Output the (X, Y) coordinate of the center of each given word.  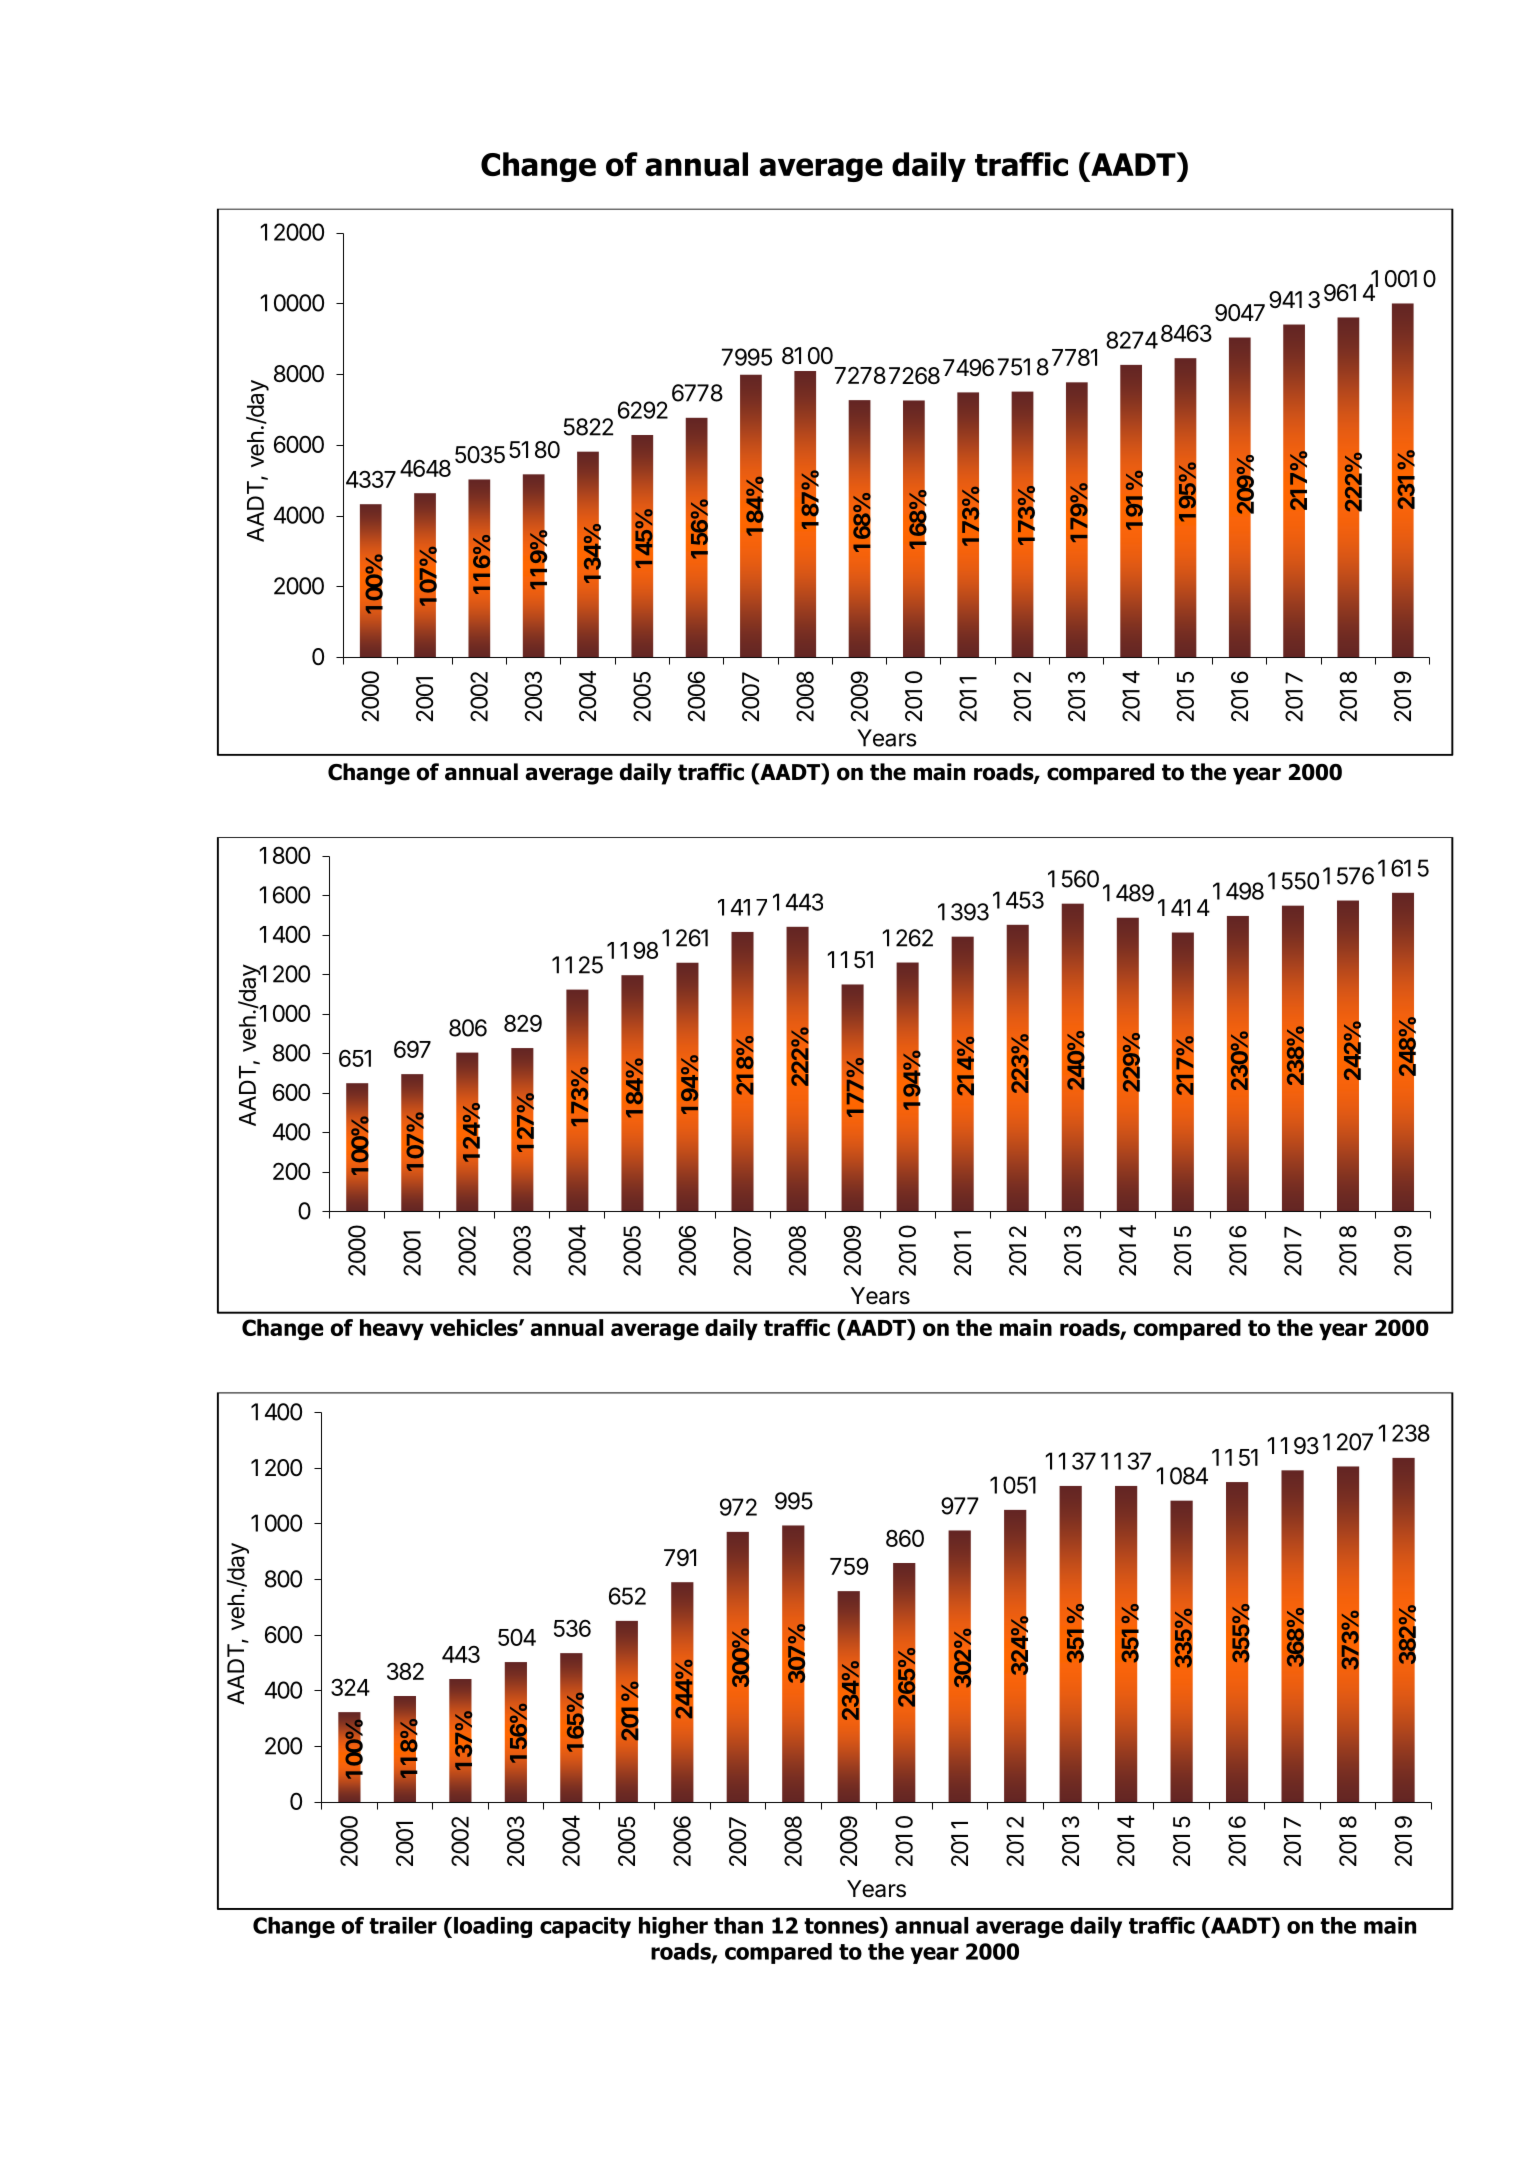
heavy (392, 1329)
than (738, 1925)
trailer (403, 1925)
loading (493, 1927)
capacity (585, 1927)
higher (673, 1927)
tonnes (842, 1925)
